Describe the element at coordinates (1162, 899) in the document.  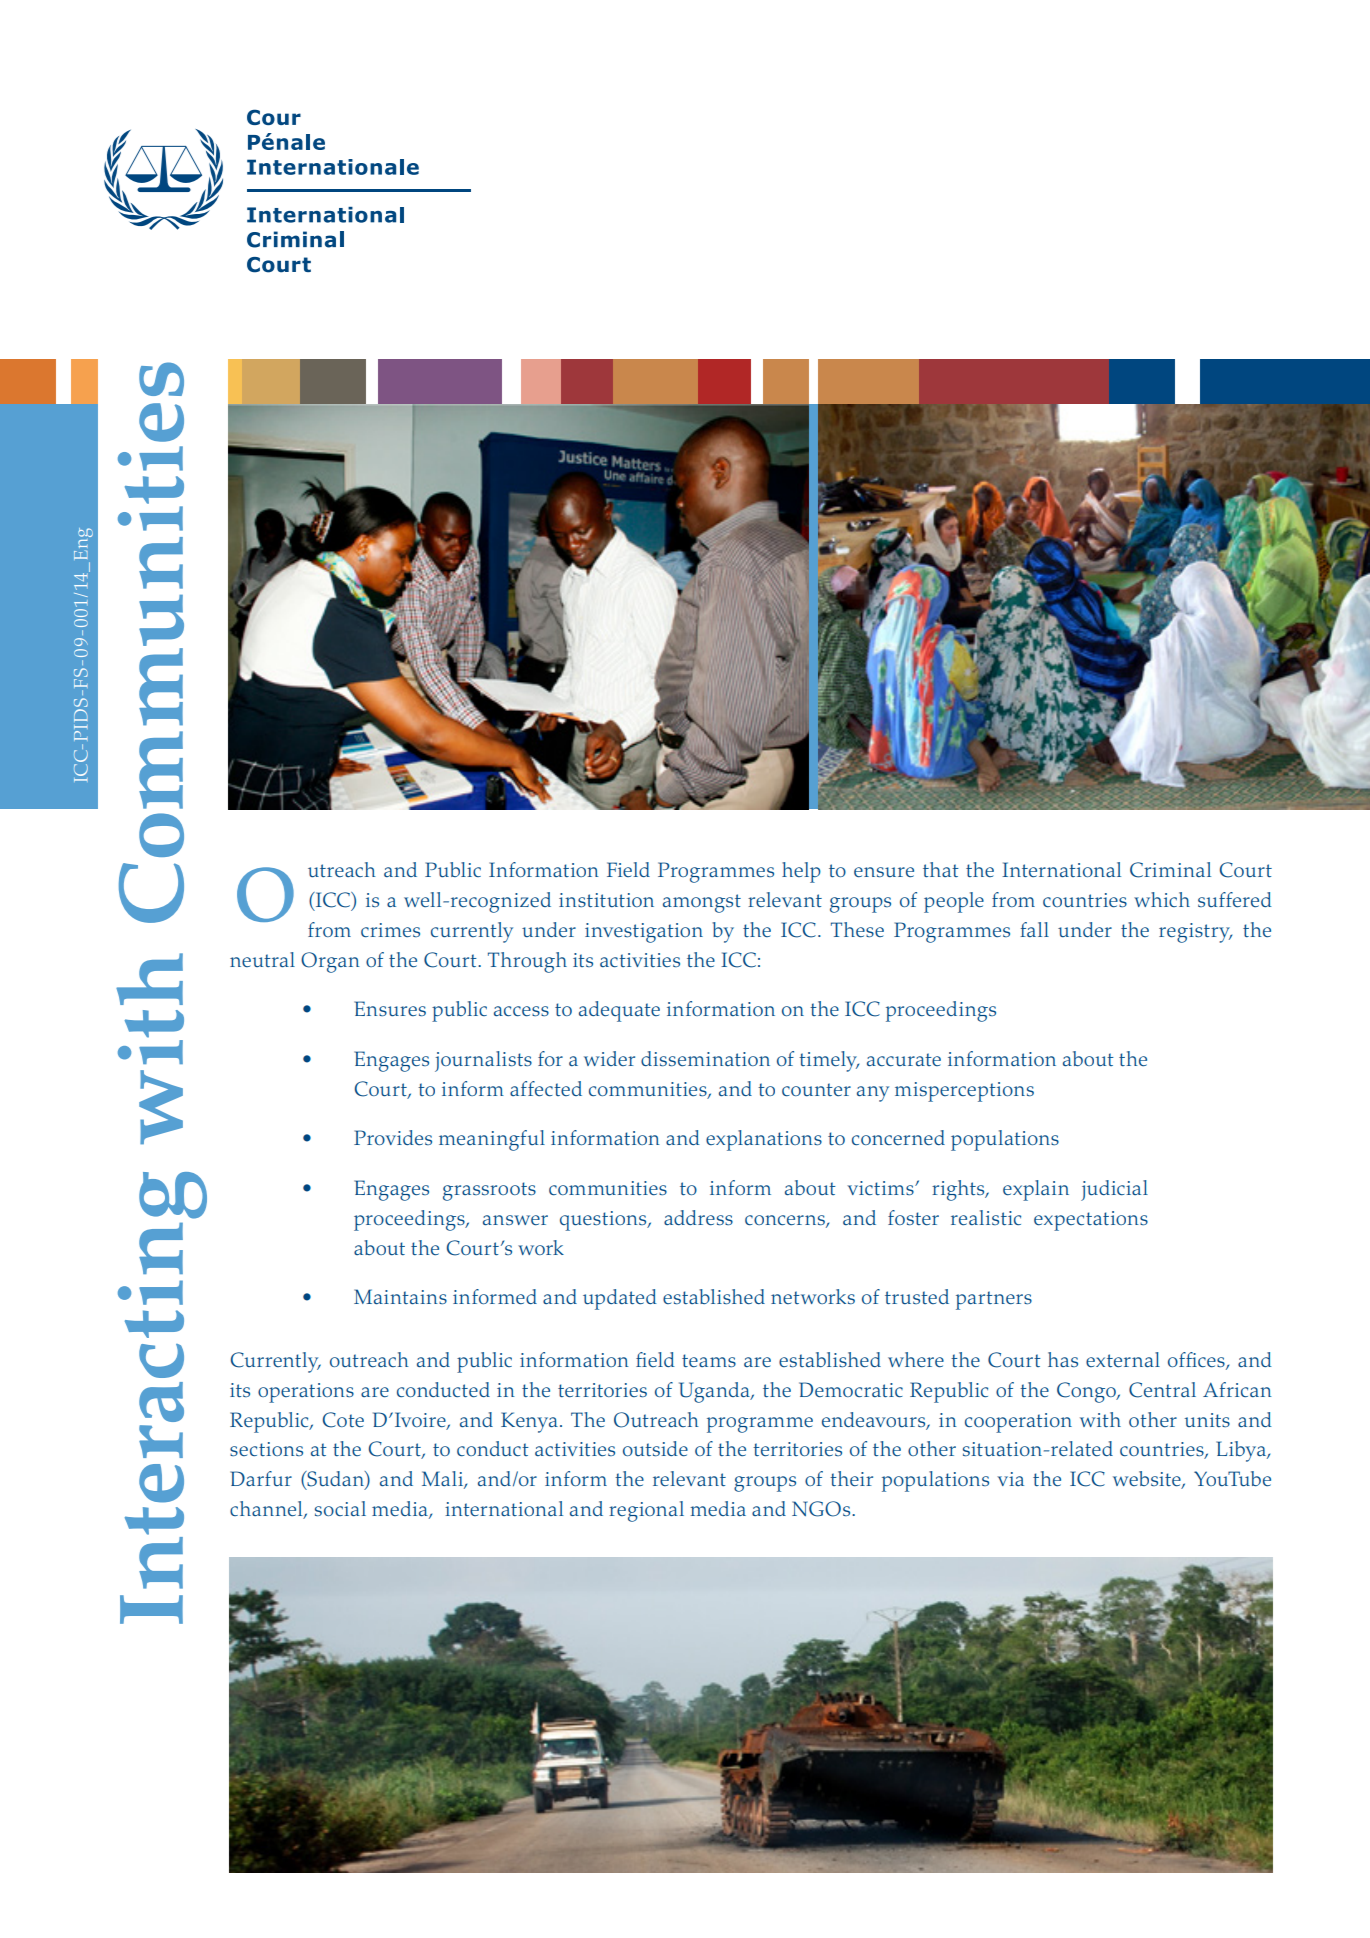
I see `which` at that location.
